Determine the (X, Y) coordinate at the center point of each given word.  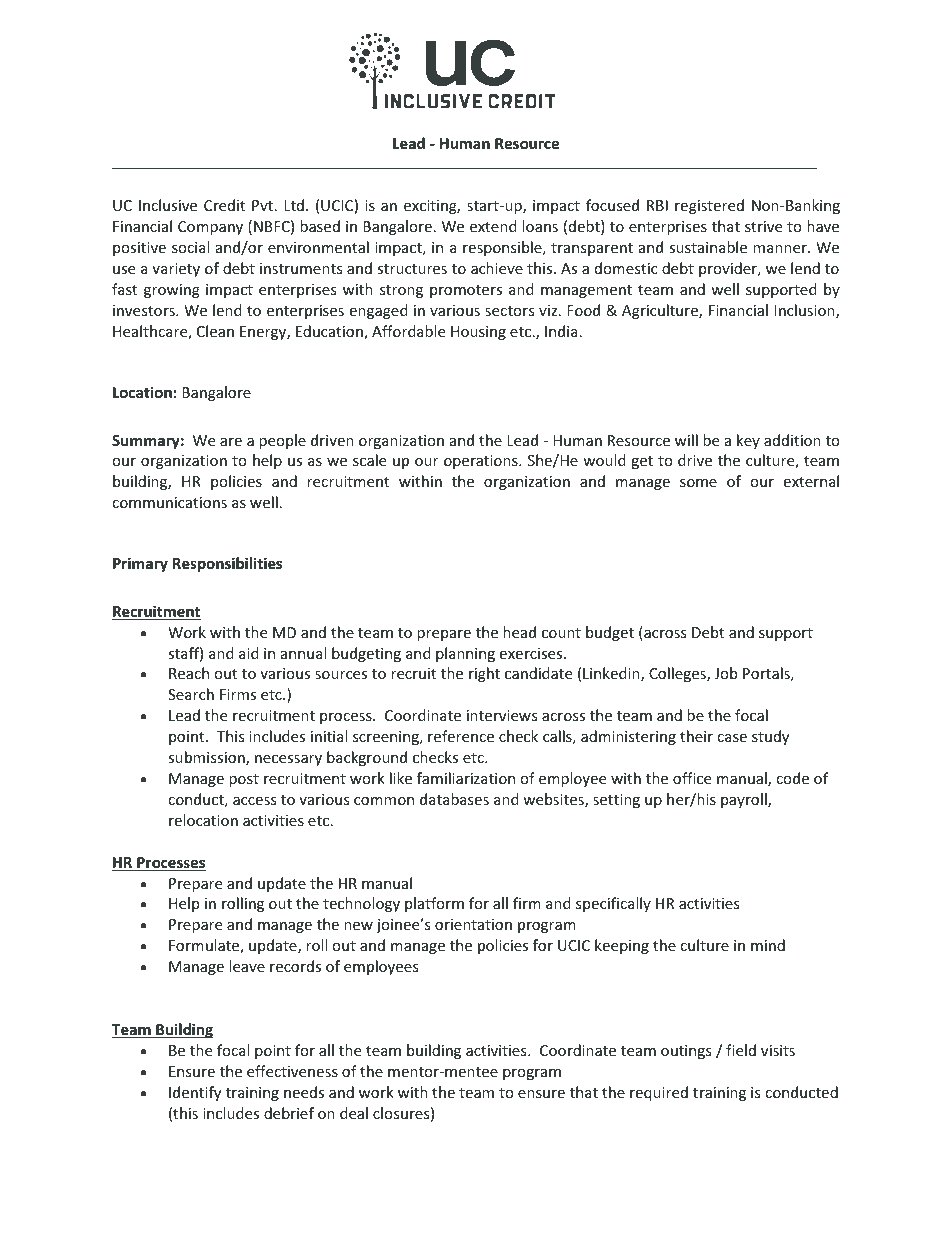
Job (725, 673)
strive (763, 226)
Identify (195, 1093)
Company (210, 228)
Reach (189, 673)
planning (465, 654)
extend (493, 226)
